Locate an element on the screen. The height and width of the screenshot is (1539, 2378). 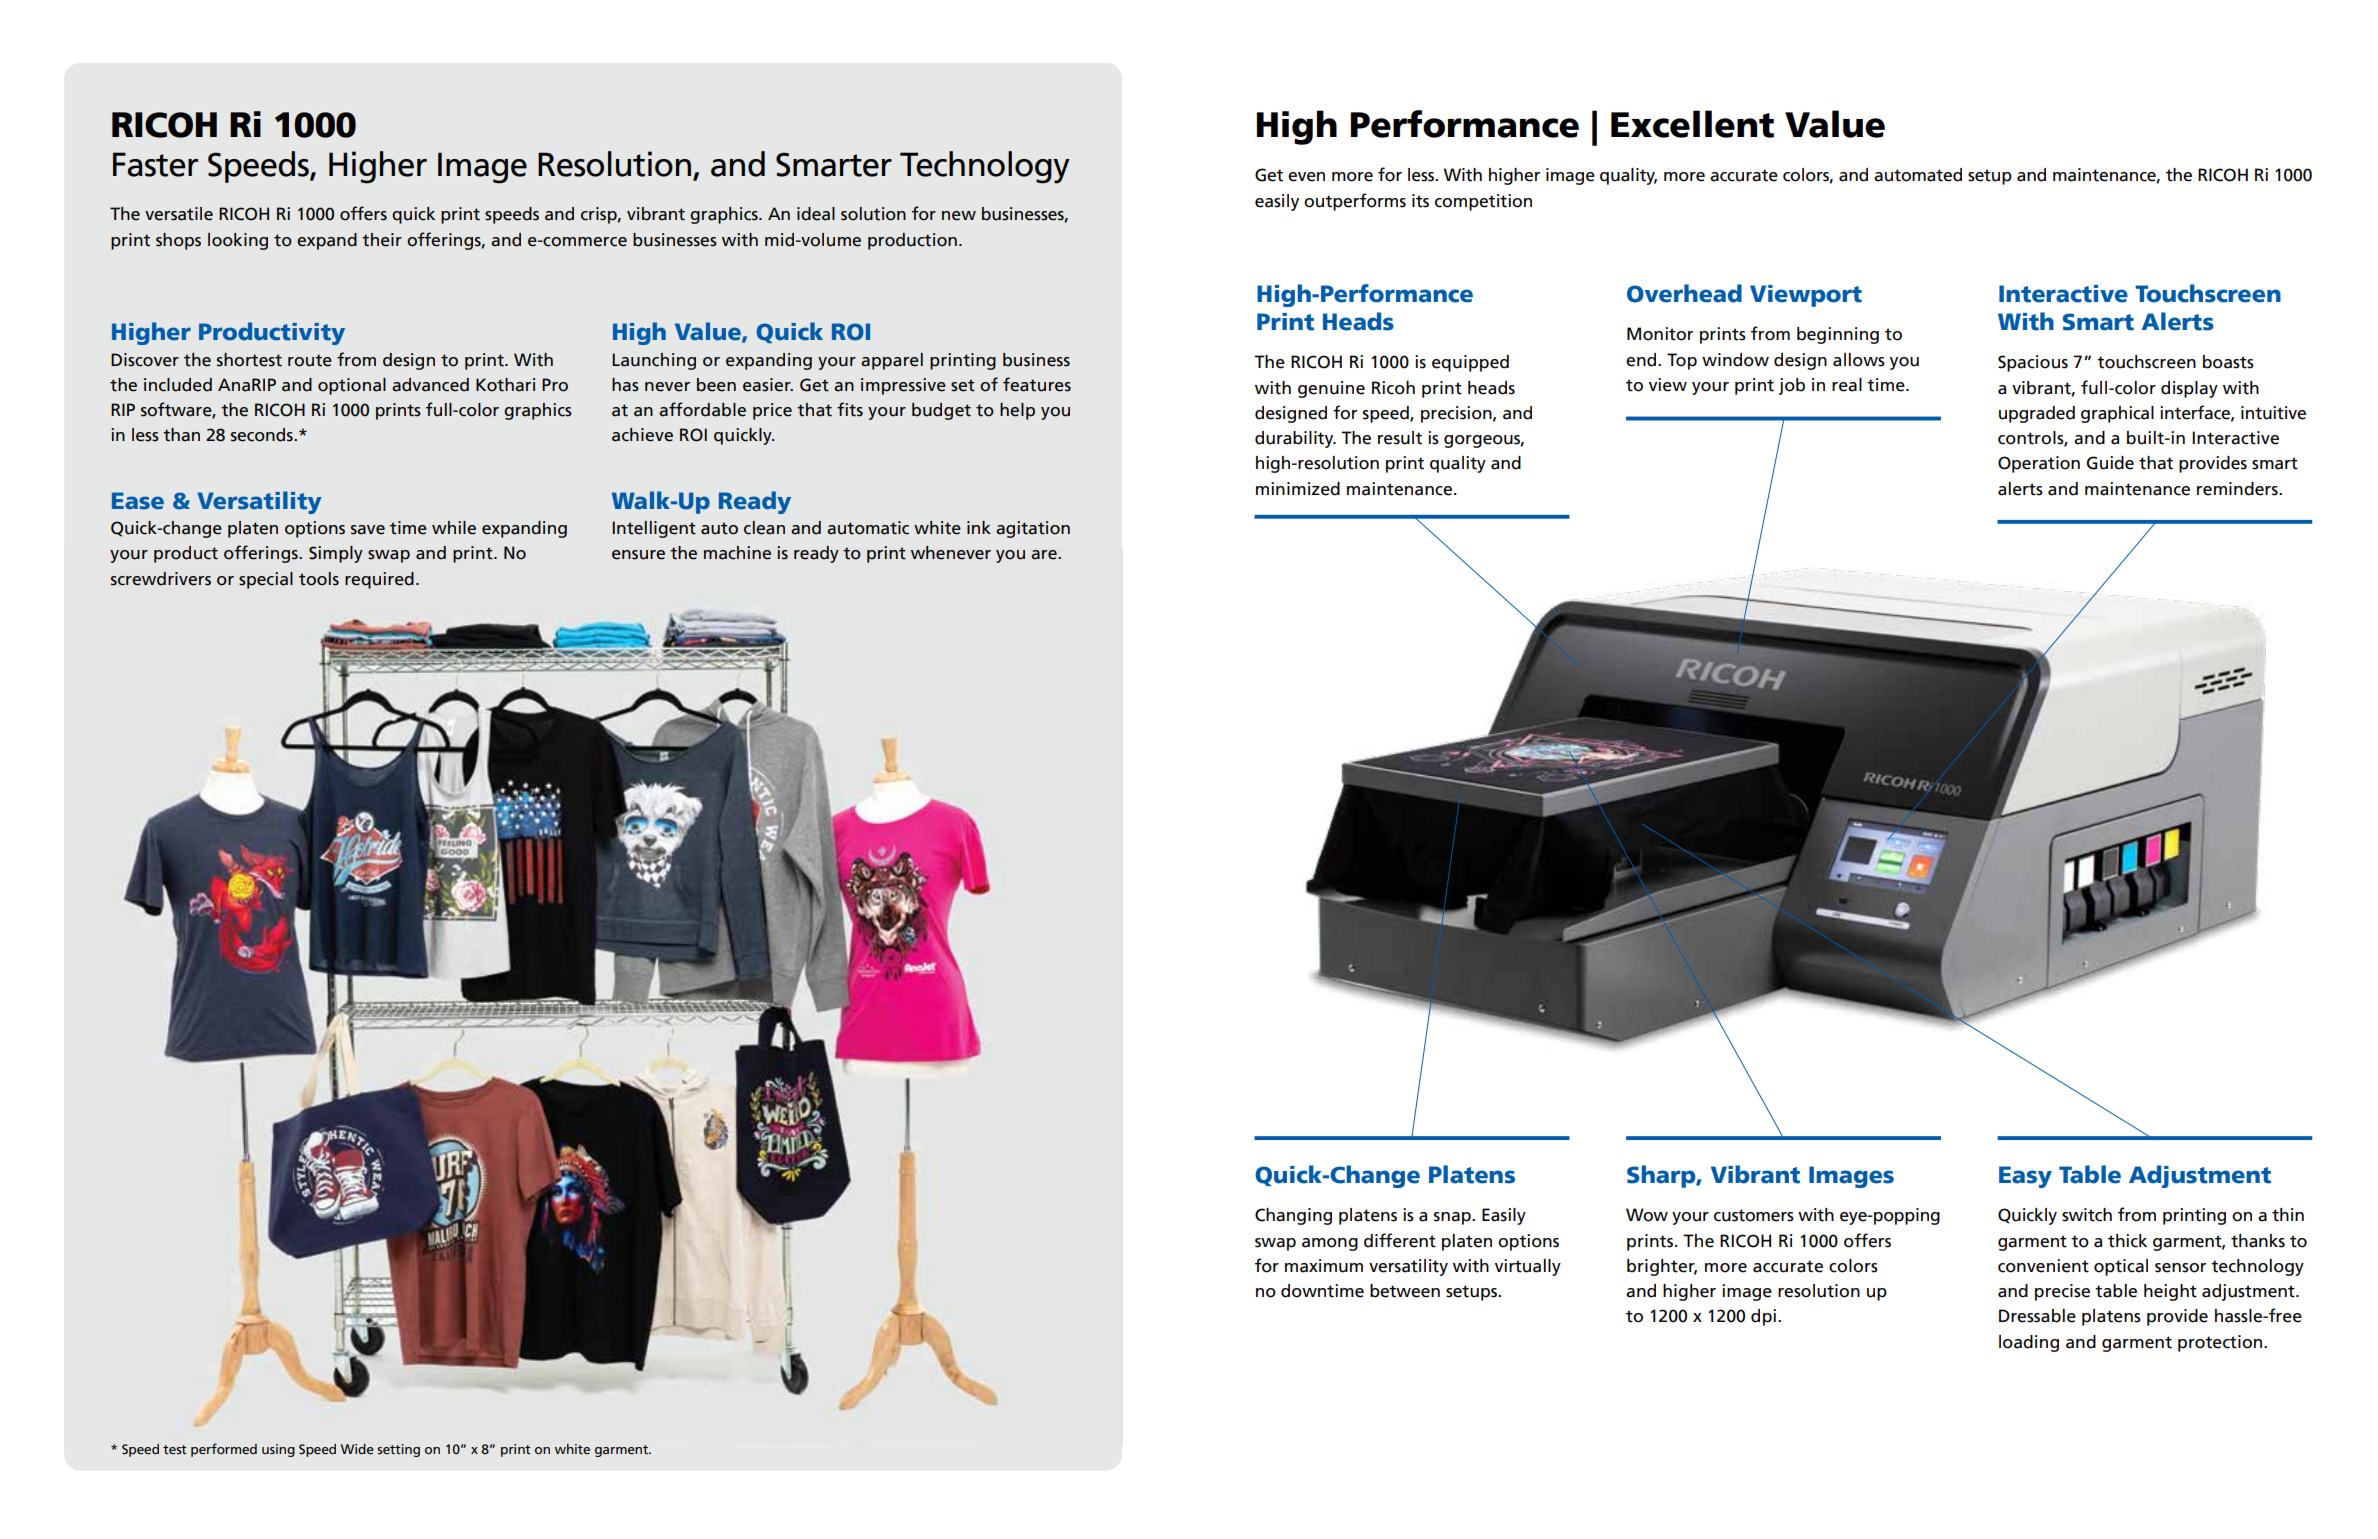
reminders is located at coordinates (2238, 489).
